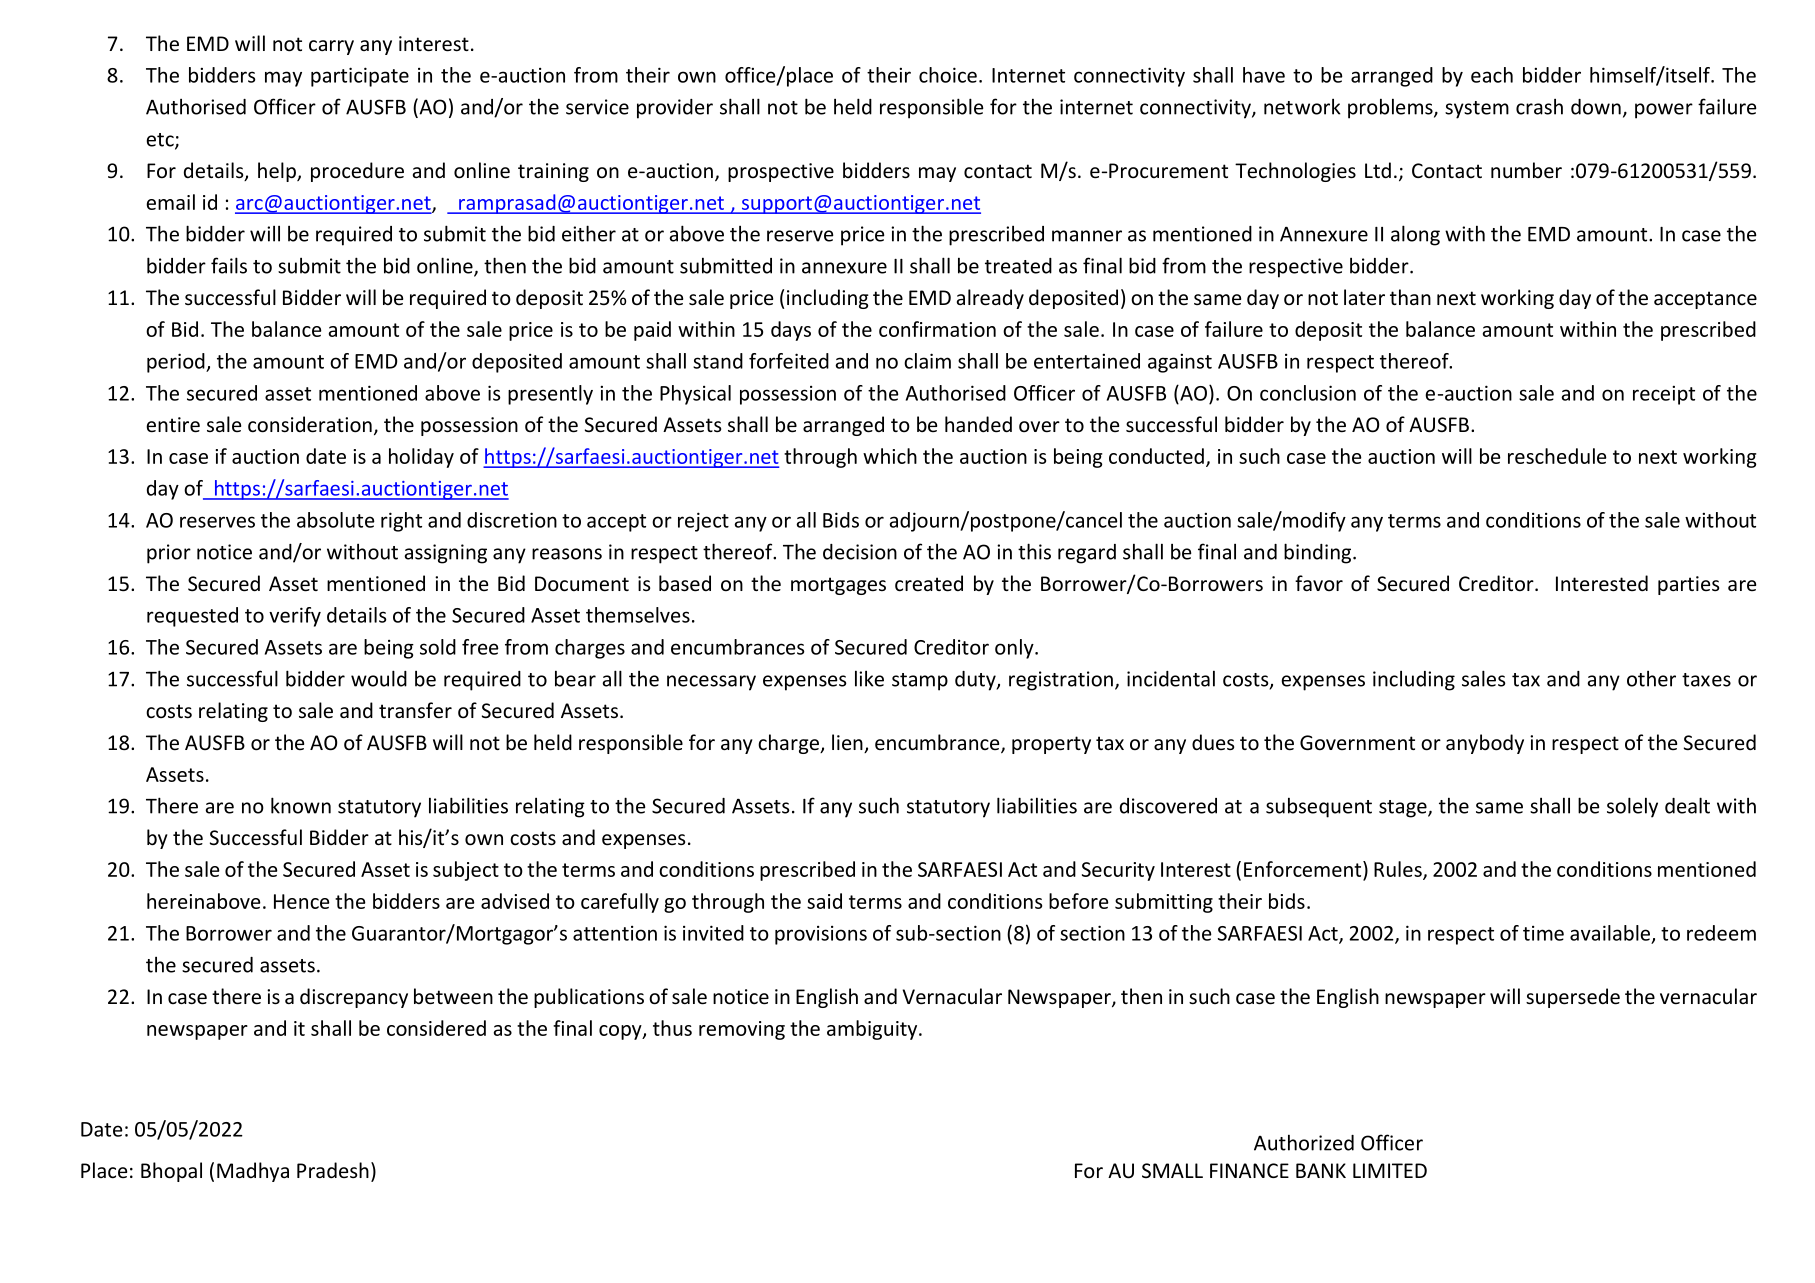 The width and height of the screenshot is (1815, 1283). I want to click on each, so click(1492, 75).
